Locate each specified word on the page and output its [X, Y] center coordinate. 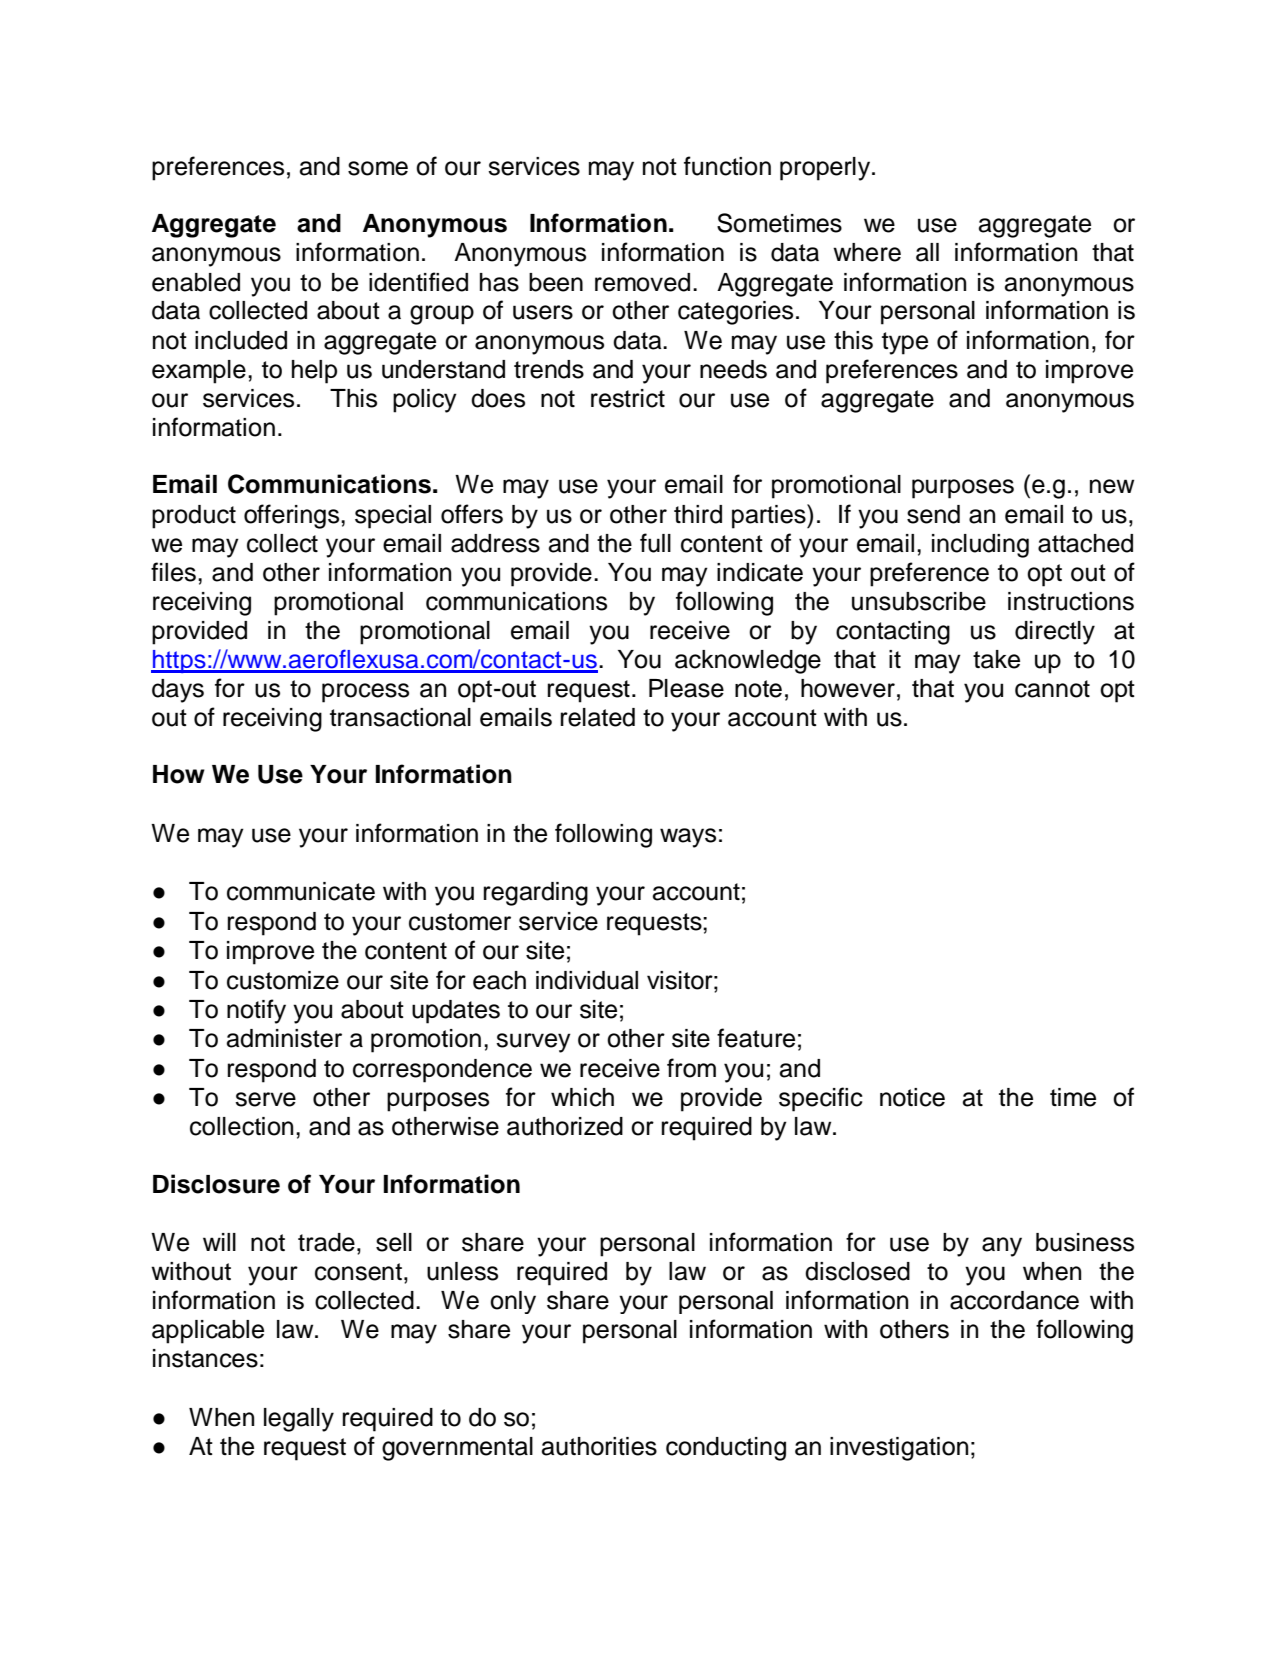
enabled [196, 282]
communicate [301, 891]
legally [299, 1420]
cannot [1052, 689]
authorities [599, 1446]
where [867, 252]
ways [688, 838]
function [727, 166]
